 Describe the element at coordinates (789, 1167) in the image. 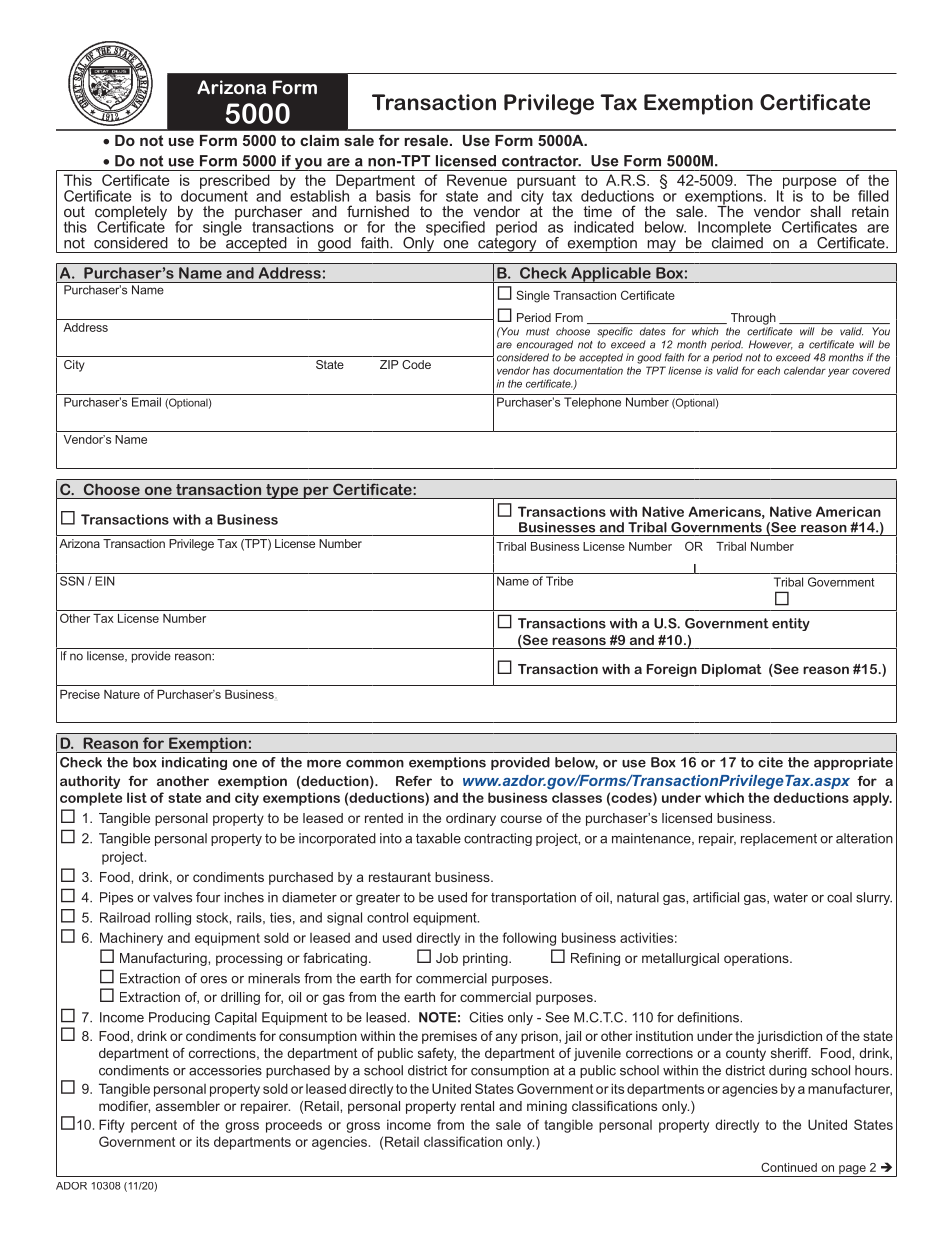

I see `Continued` at that location.
